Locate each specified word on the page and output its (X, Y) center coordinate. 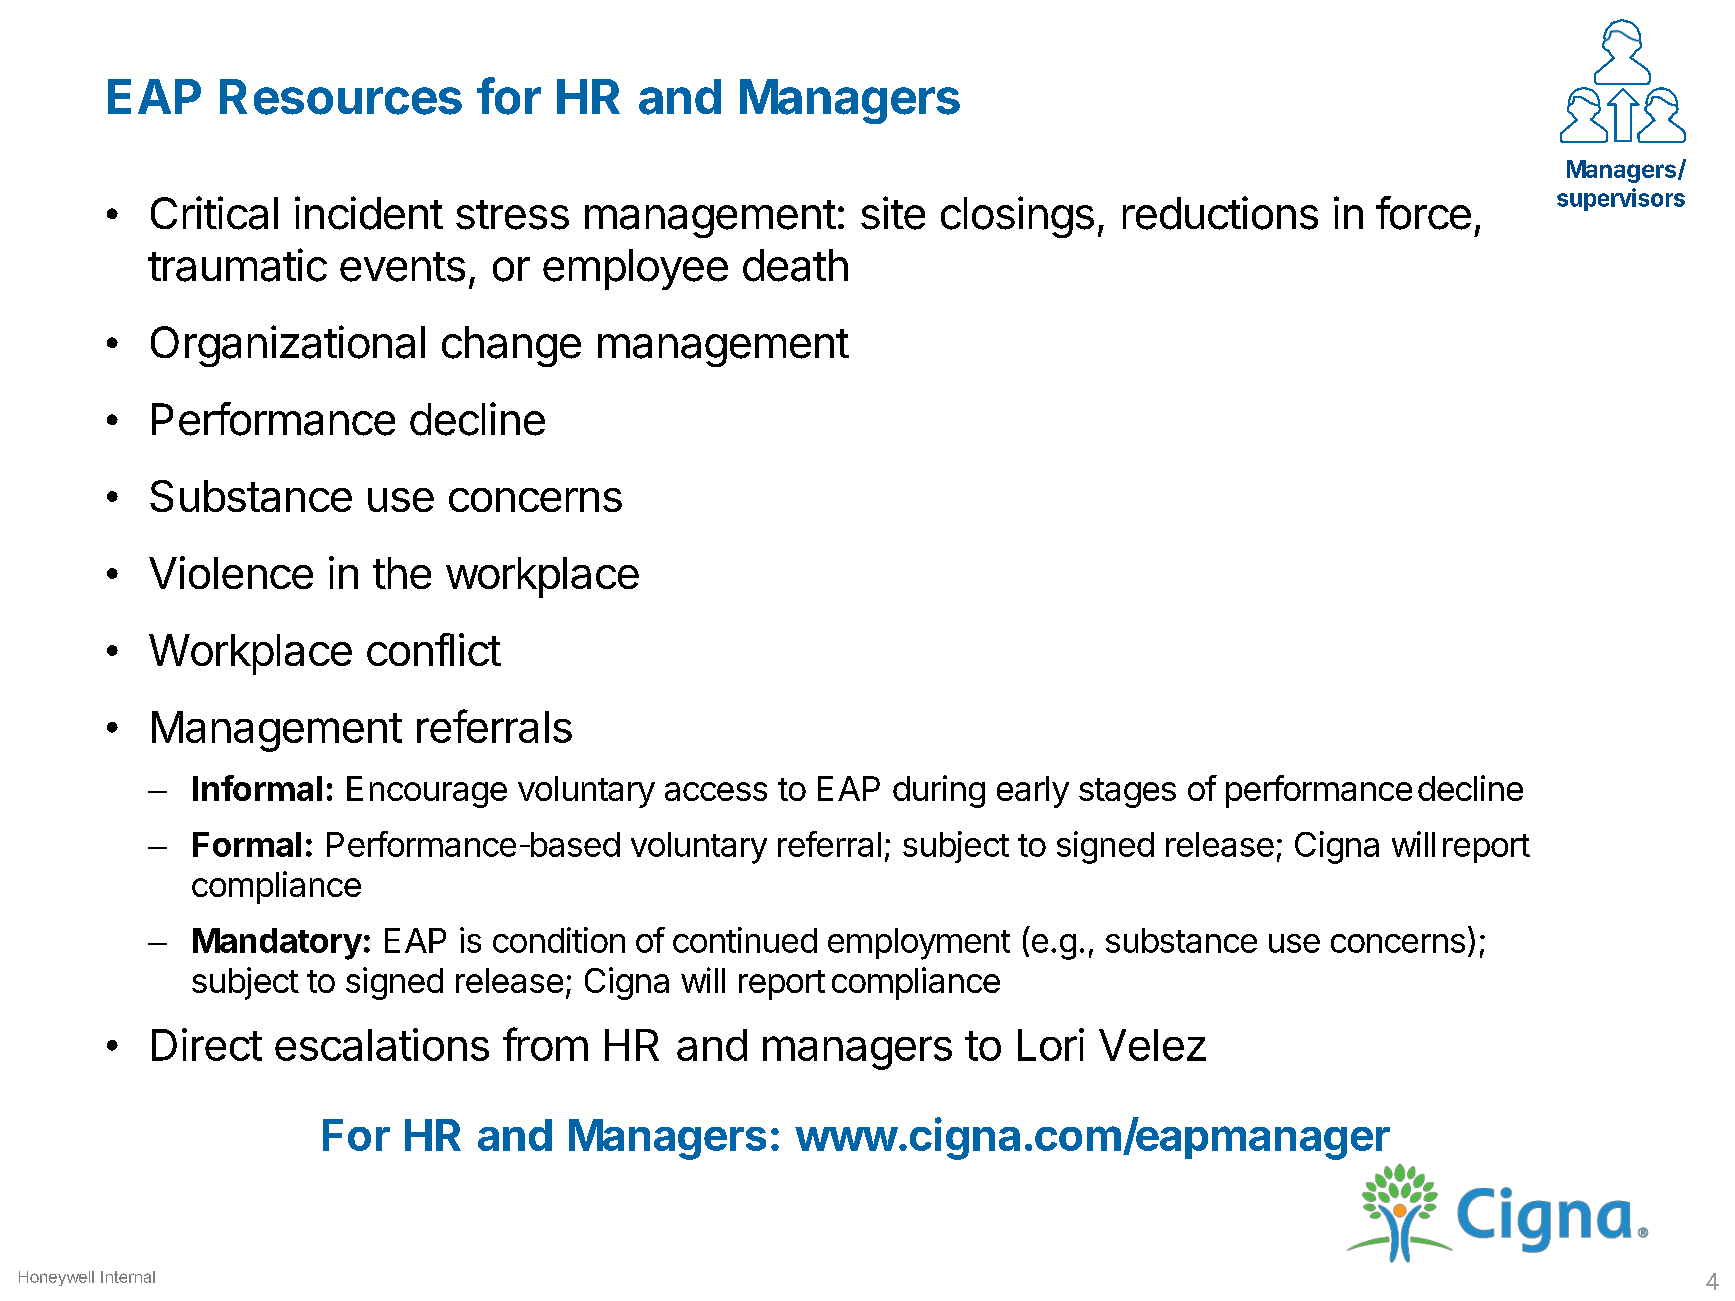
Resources (341, 97)
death (795, 265)
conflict (434, 649)
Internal (128, 1277)
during (939, 791)
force (1423, 213)
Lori (1051, 1044)
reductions (1220, 213)
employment (919, 944)
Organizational (288, 346)
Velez (1152, 1045)
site (893, 213)
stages (1127, 793)
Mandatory (277, 944)
